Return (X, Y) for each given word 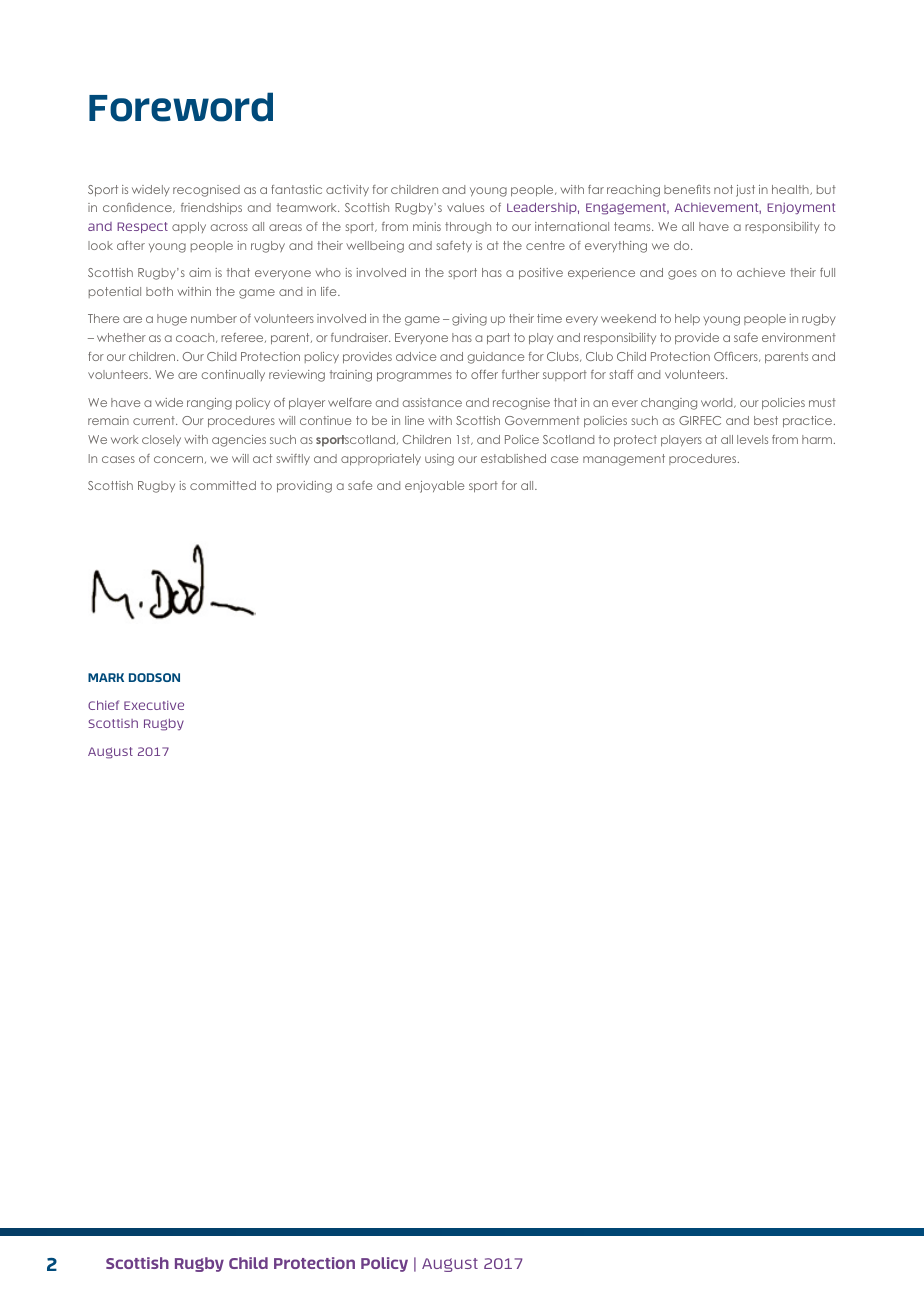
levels (752, 439)
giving (469, 320)
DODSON (154, 677)
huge (172, 320)
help (687, 320)
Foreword (181, 107)
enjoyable (434, 487)
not (723, 189)
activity (347, 190)
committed (223, 485)
